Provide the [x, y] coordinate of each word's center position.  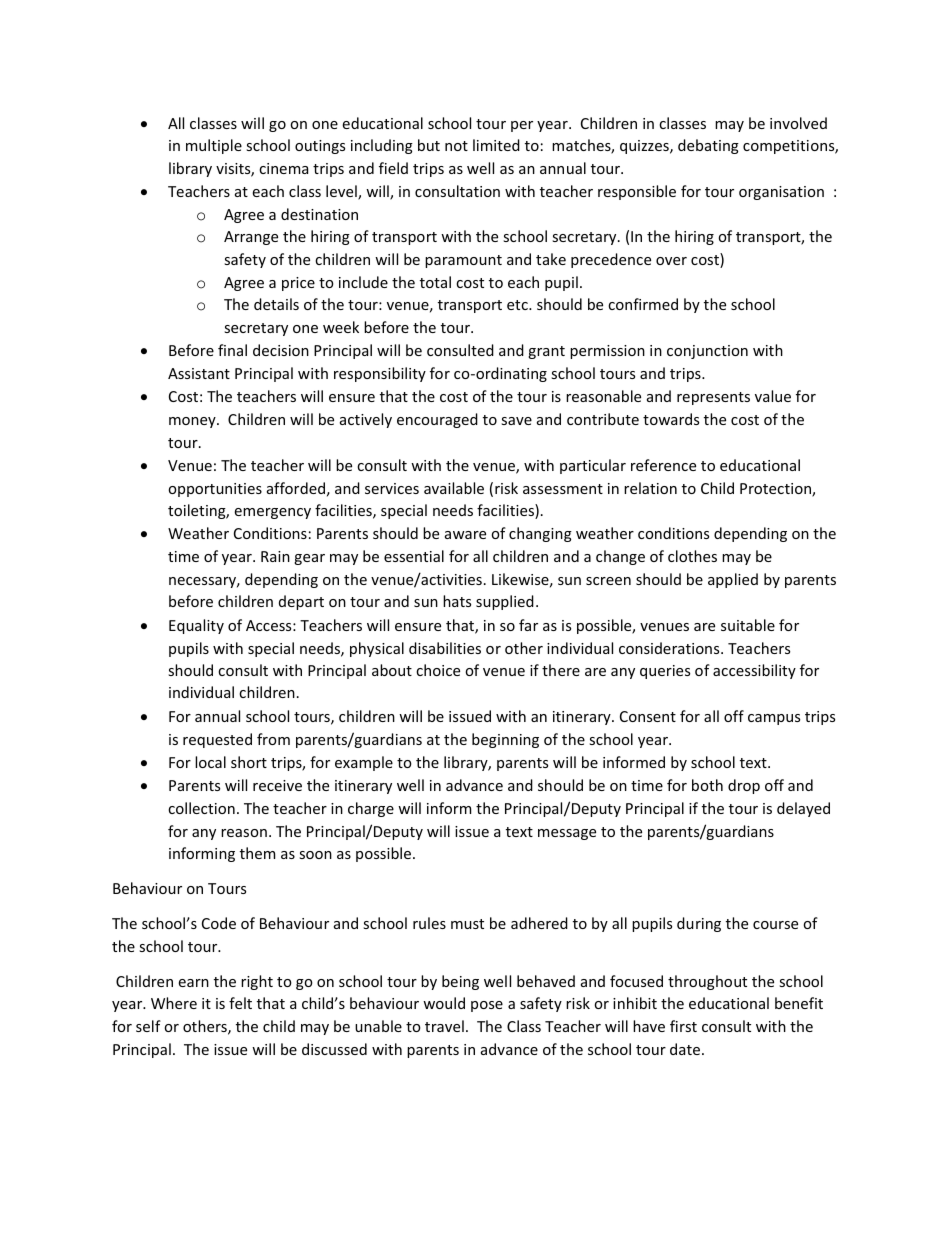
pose [487, 1006]
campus [774, 719]
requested [217, 740]
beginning [505, 740]
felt [240, 1003]
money [193, 422]
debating [708, 146]
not [456, 146]
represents [713, 398]
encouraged [437, 420]
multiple [214, 146]
